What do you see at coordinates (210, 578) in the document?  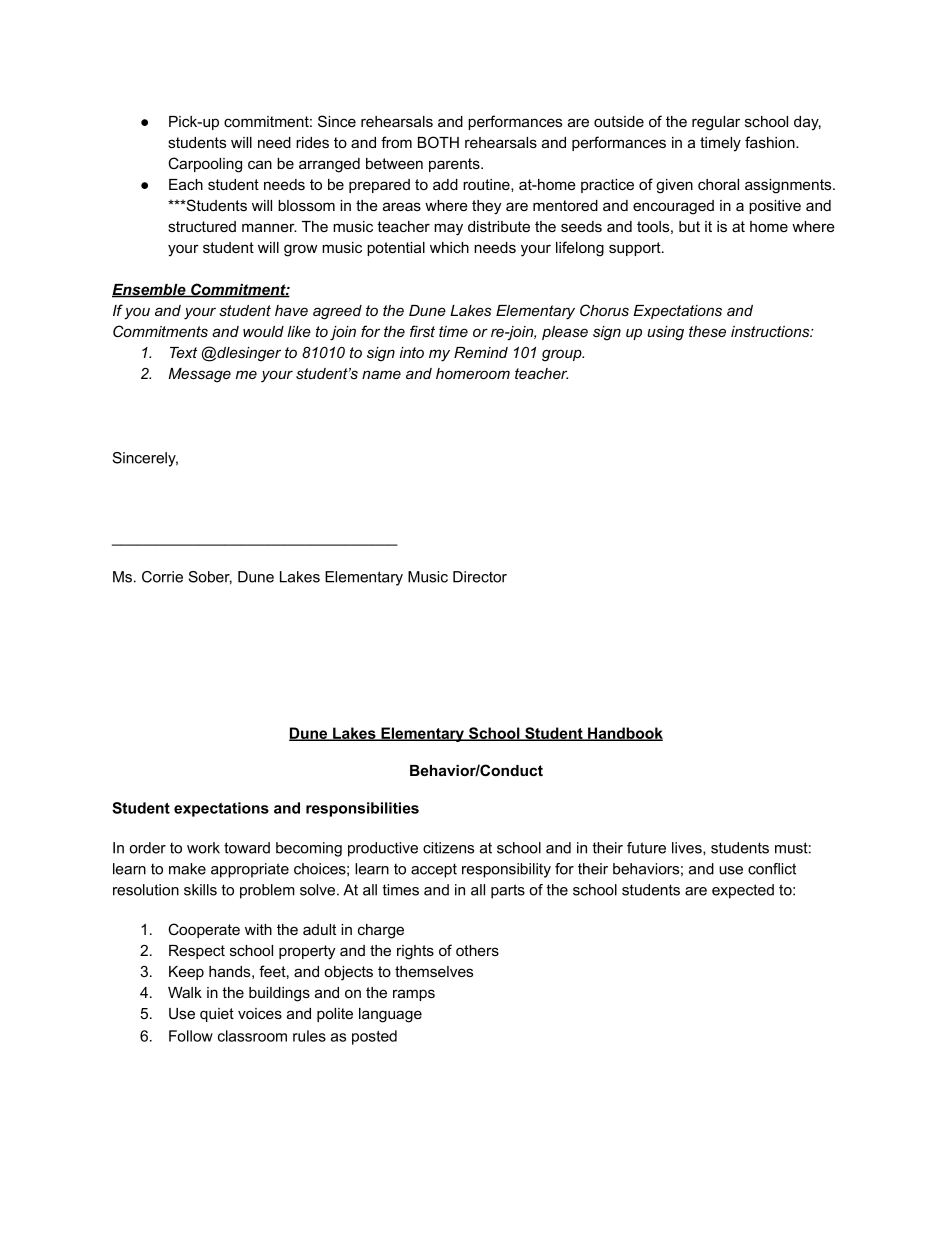 I see `Sober` at bounding box center [210, 578].
